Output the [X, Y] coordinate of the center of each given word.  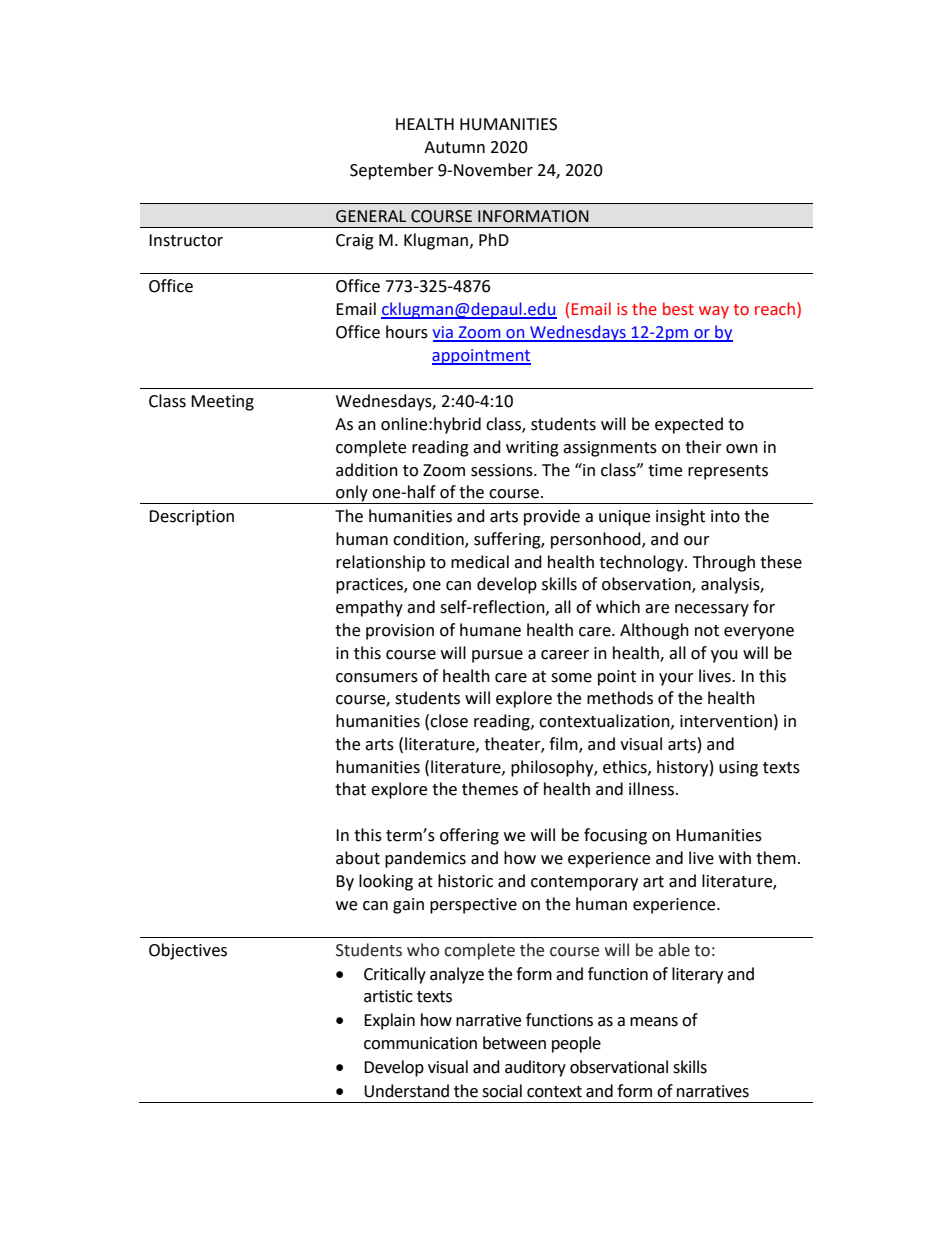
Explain [389, 1021]
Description [191, 518]
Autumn [454, 147]
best [678, 309]
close [449, 721]
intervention [726, 721]
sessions [503, 470]
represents [728, 472]
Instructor [186, 240]
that [350, 789]
